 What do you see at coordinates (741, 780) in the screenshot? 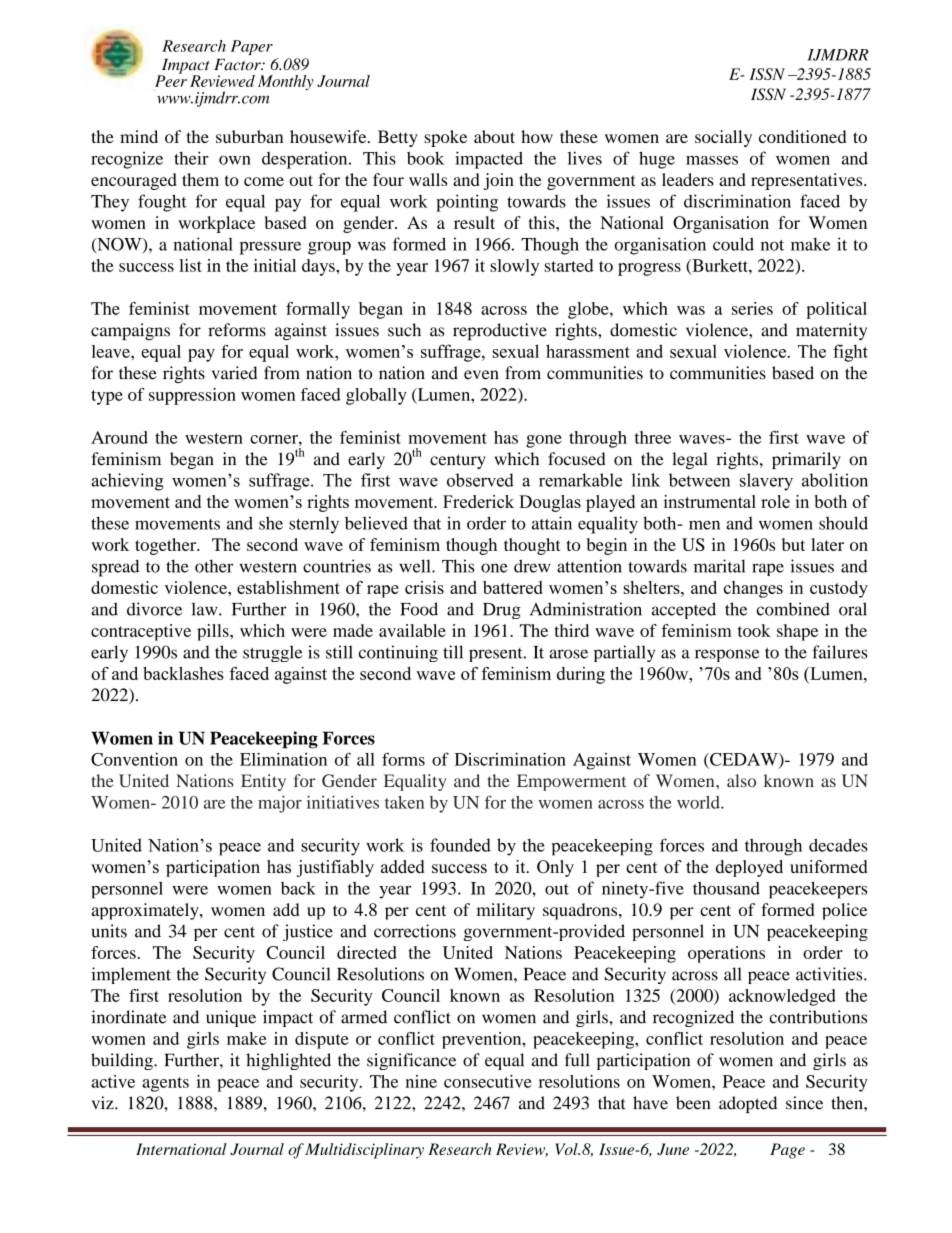
I see `also` at bounding box center [741, 780].
